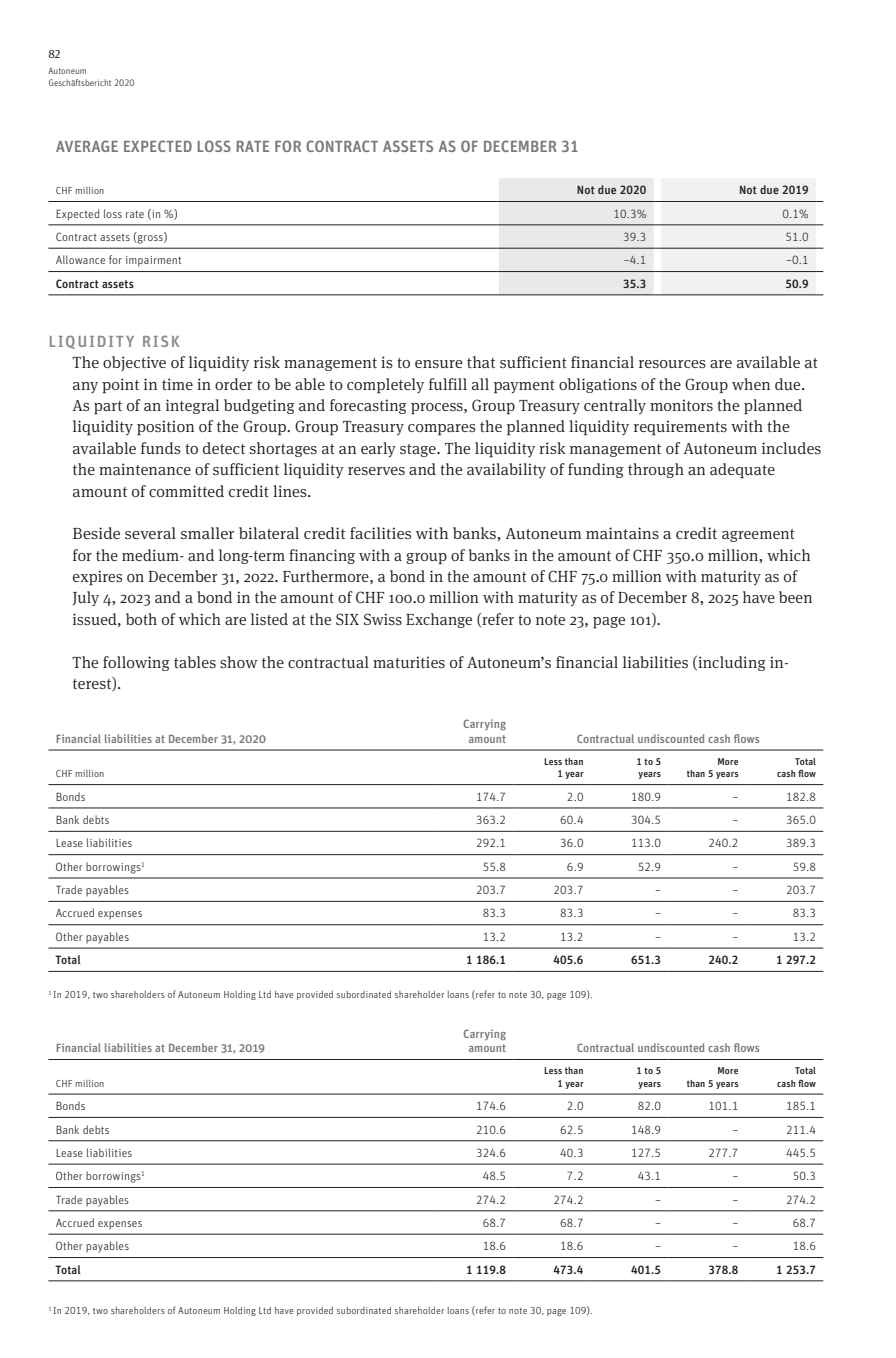 This screenshot has width=896, height=1358. Describe the element at coordinates (186, 491) in the screenshot. I see `committed` at that location.
